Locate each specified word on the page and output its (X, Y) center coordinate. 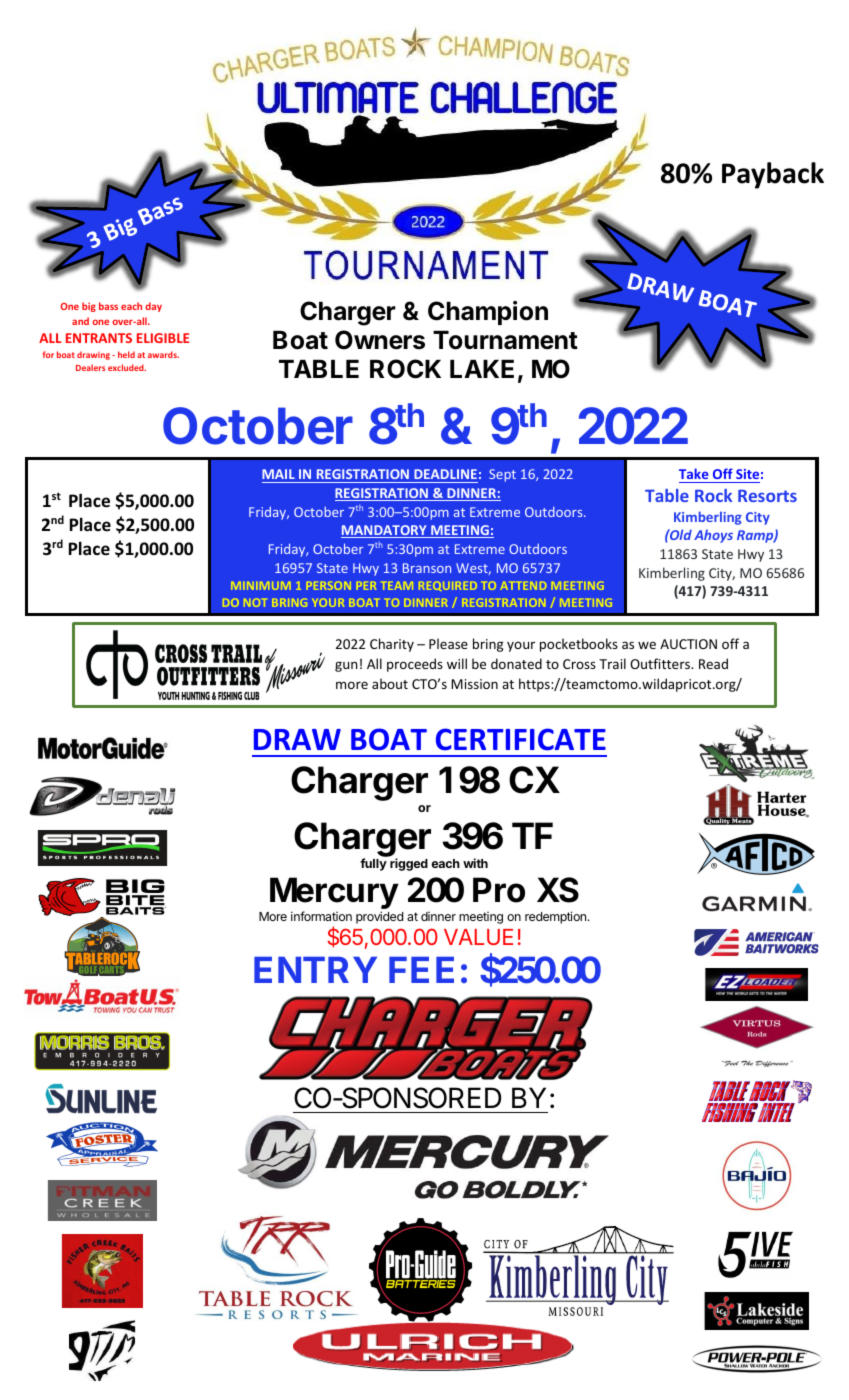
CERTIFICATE (521, 739)
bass (108, 306)
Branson (427, 568)
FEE (421, 970)
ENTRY (315, 970)
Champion (488, 313)
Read (713, 663)
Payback (773, 175)
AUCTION (688, 644)
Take (695, 475)
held (126, 354)
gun (346, 666)
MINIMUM (261, 586)
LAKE (482, 369)
